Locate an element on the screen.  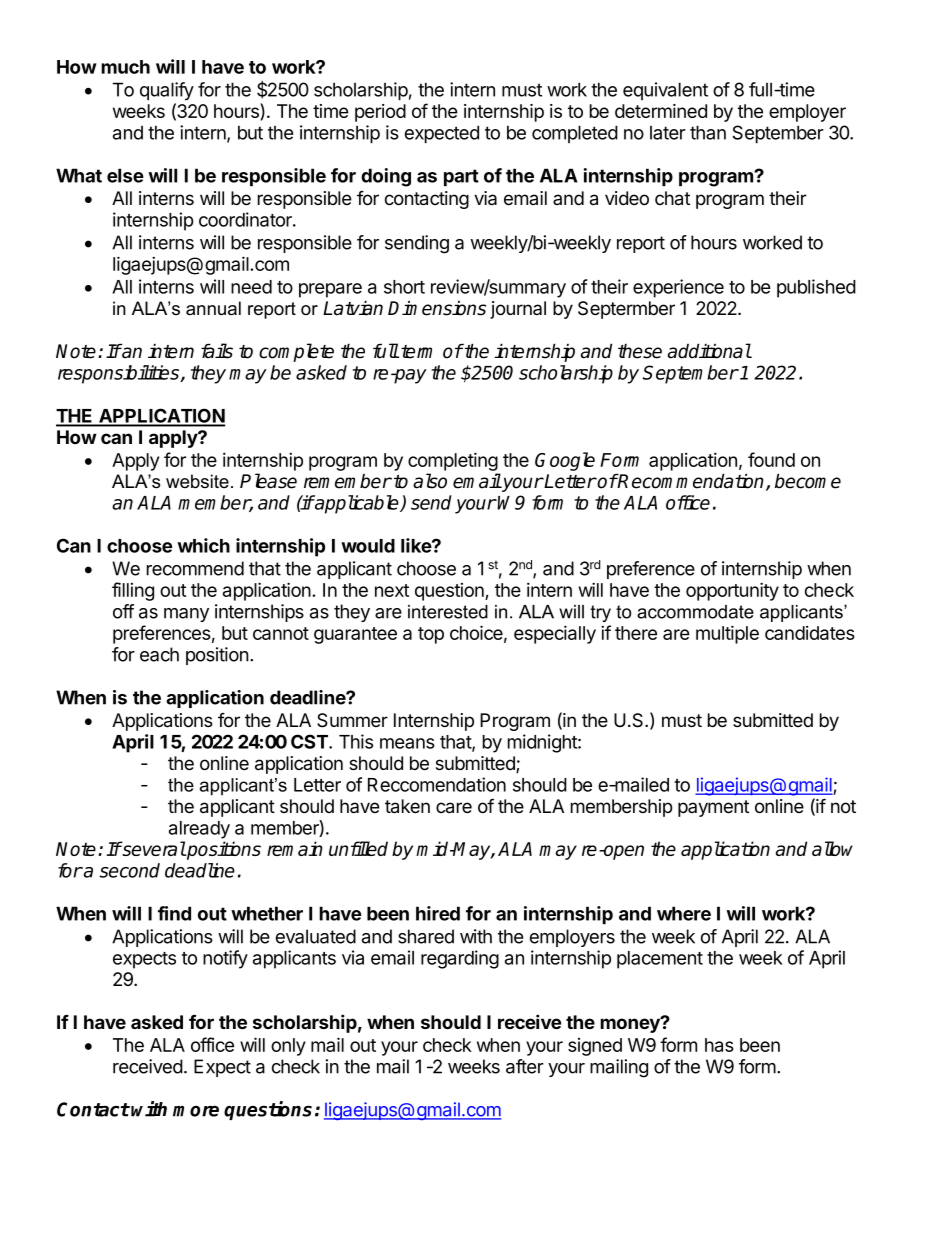
period is located at coordinates (380, 113).
